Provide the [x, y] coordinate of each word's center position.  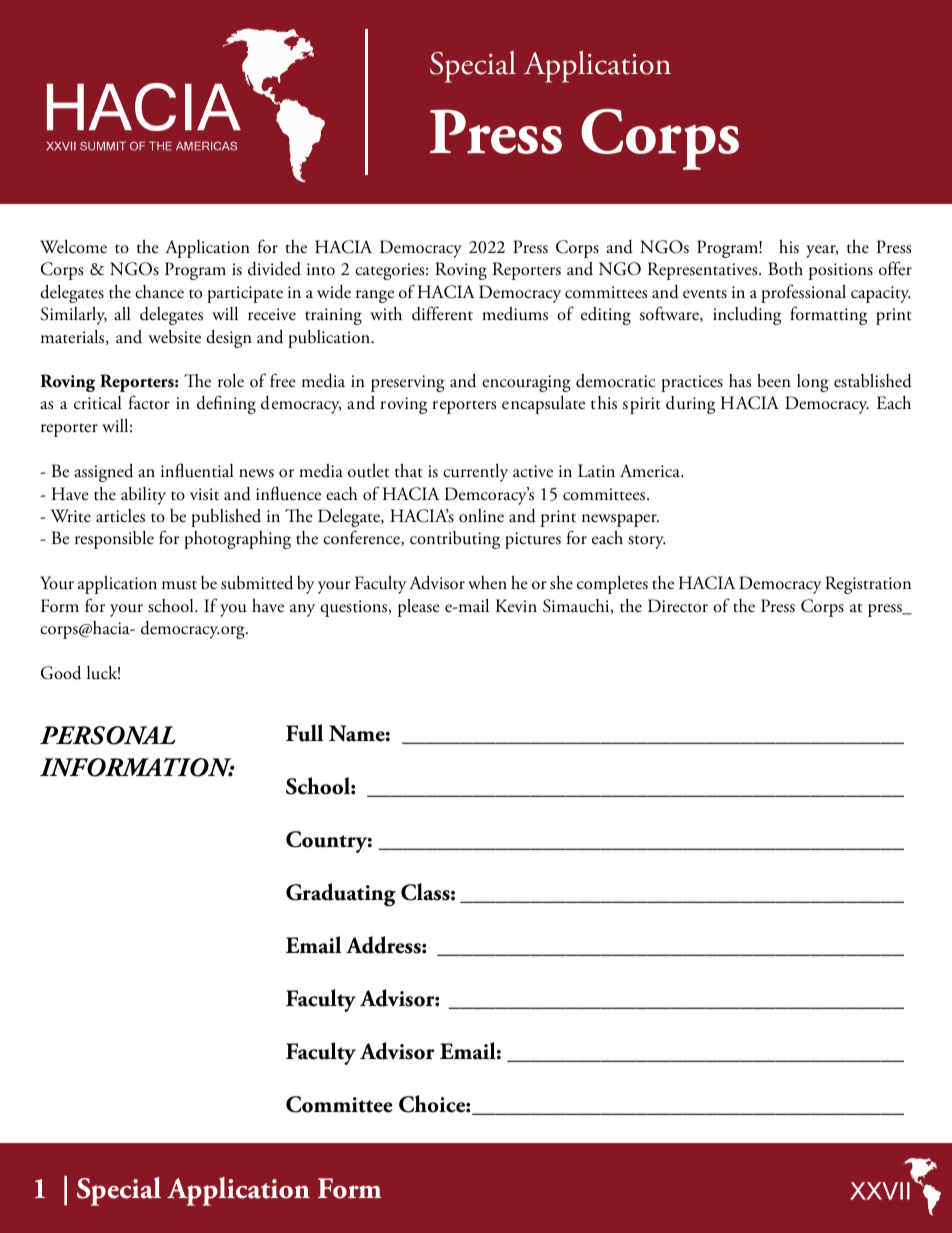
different [442, 313]
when [487, 582]
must [179, 585]
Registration [868, 585]
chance [159, 292]
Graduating [341, 895]
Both [785, 269]
